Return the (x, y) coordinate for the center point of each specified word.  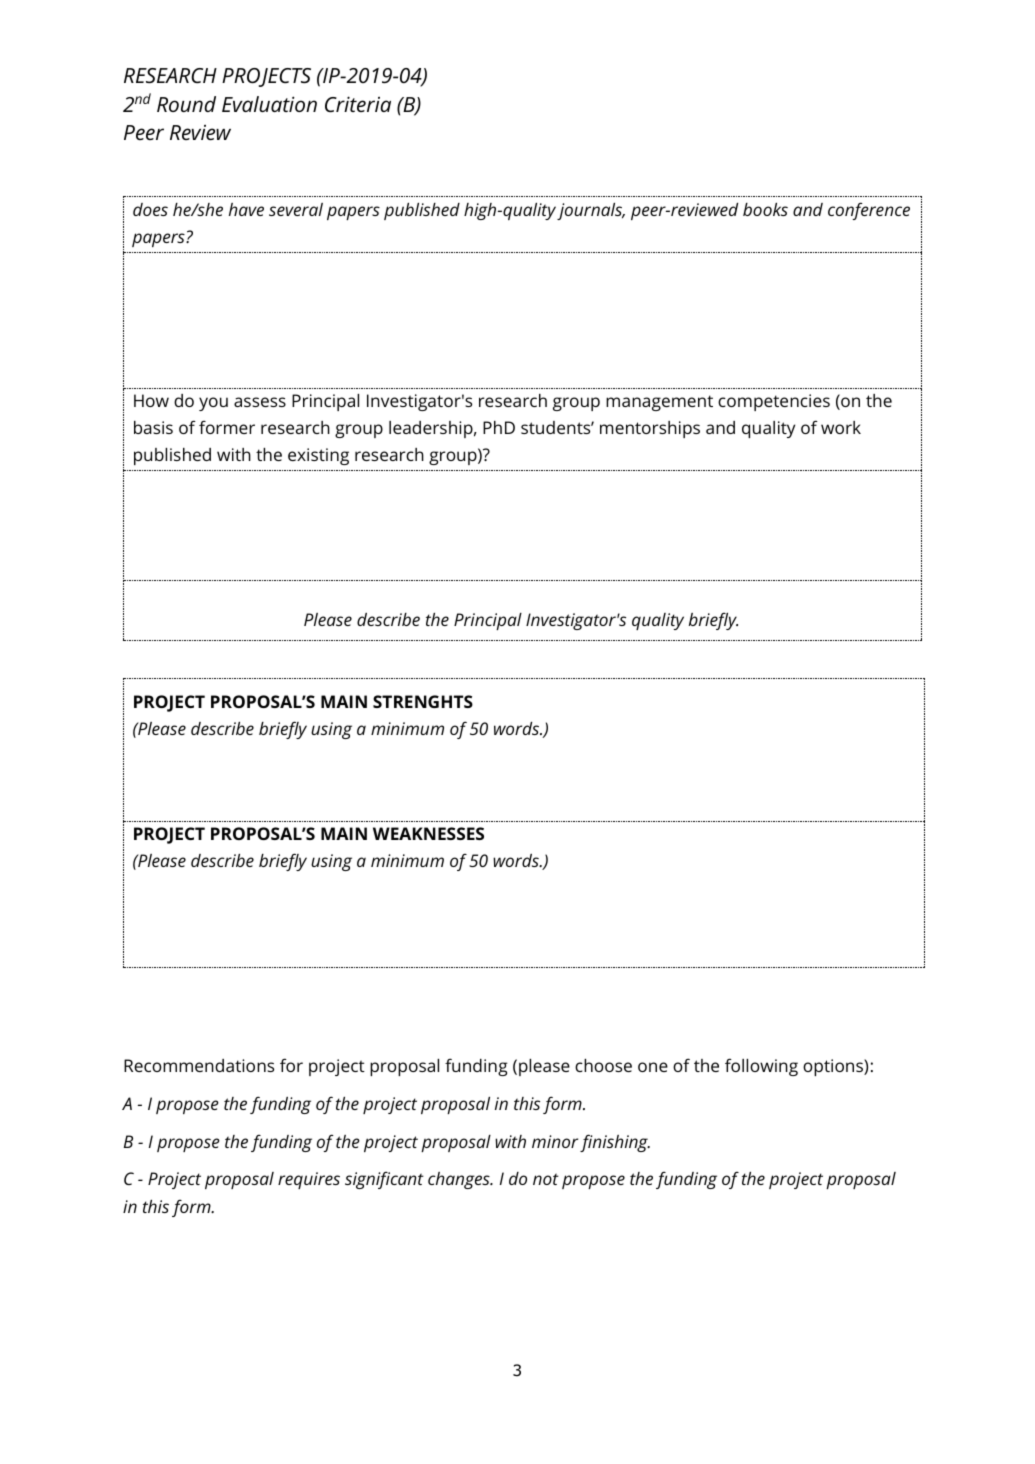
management (659, 403)
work (841, 427)
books (765, 209)
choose (603, 1065)
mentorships (650, 429)
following (761, 1067)
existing (318, 456)
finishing (615, 1143)
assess (260, 402)
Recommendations (199, 1065)
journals (591, 211)
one (653, 1067)
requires (309, 1180)
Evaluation (269, 104)
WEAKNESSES (428, 833)
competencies (774, 402)
